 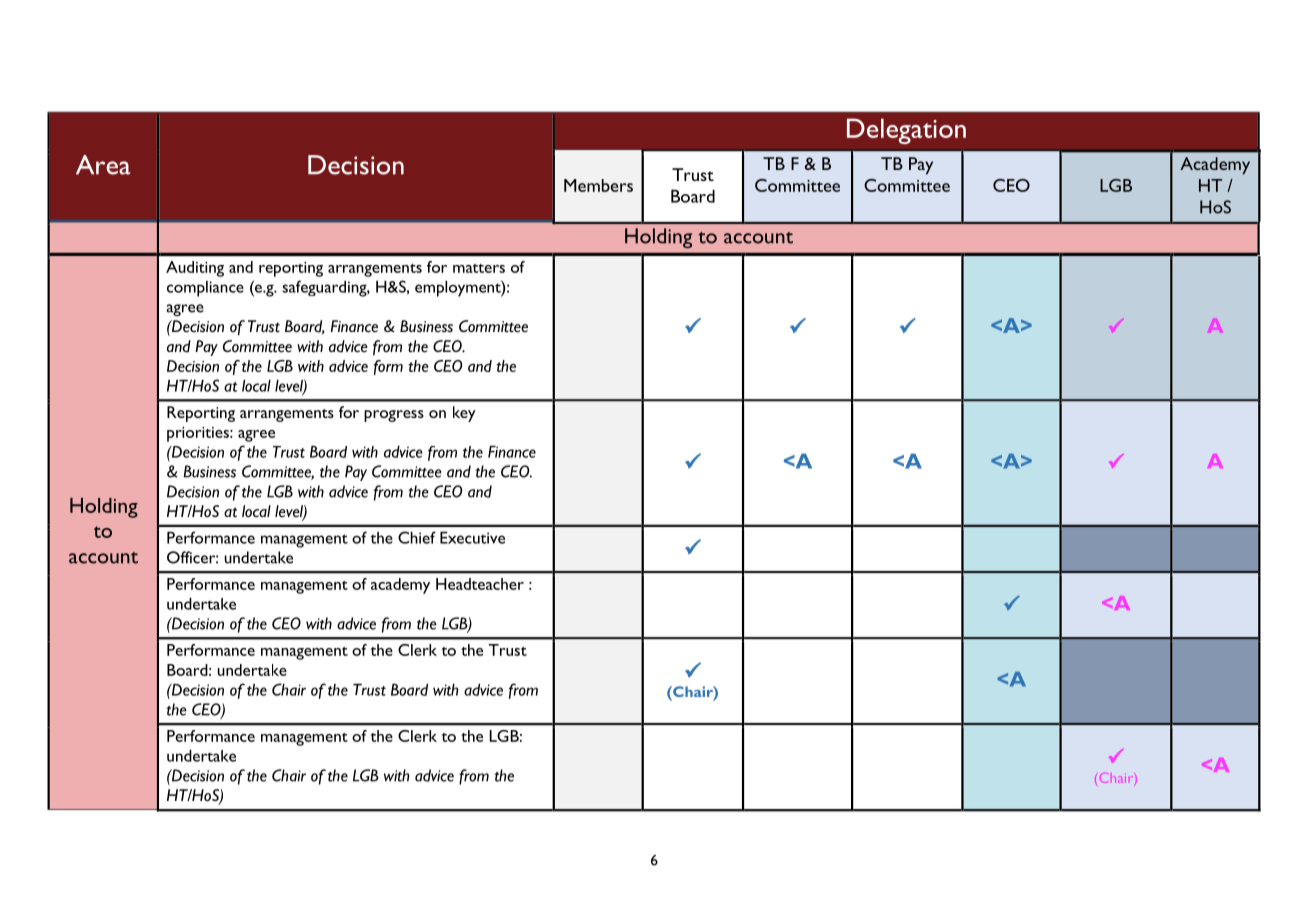 I want to click on compliance, so click(x=205, y=289).
